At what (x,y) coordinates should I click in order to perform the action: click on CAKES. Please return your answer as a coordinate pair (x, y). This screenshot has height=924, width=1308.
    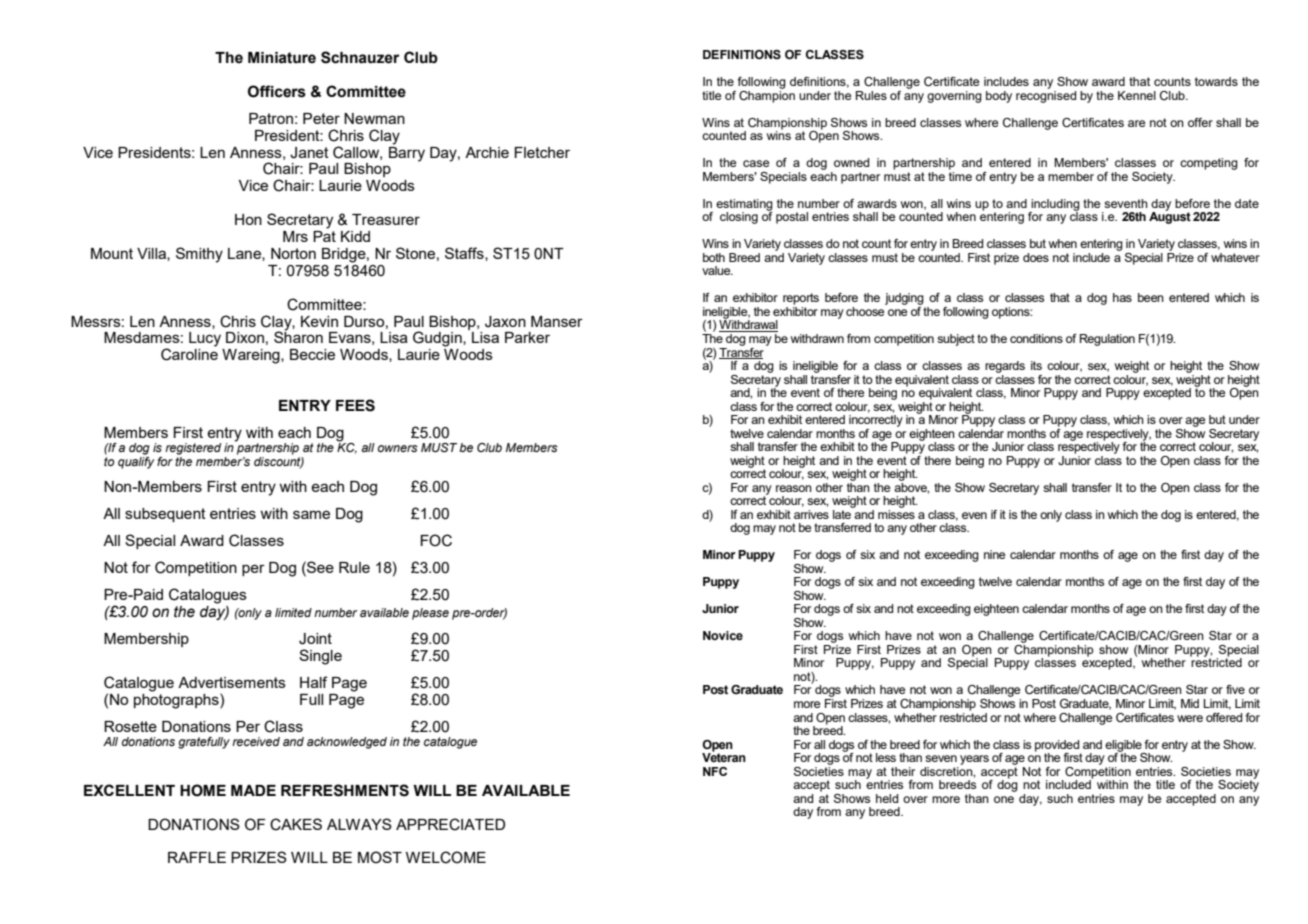
    Looking at the image, I should click on (296, 824).
